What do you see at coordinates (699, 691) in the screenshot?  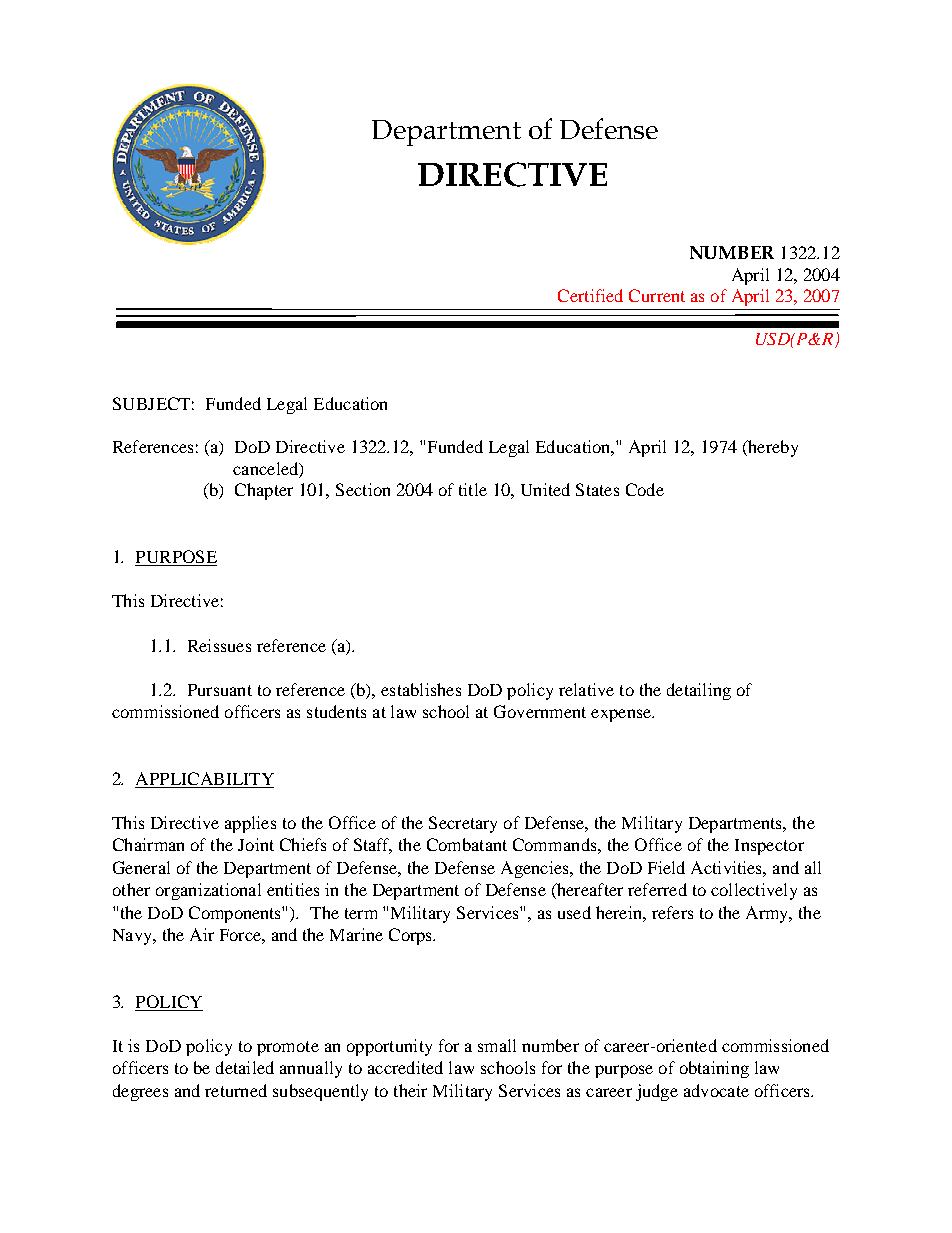 I see `detailing` at bounding box center [699, 691].
